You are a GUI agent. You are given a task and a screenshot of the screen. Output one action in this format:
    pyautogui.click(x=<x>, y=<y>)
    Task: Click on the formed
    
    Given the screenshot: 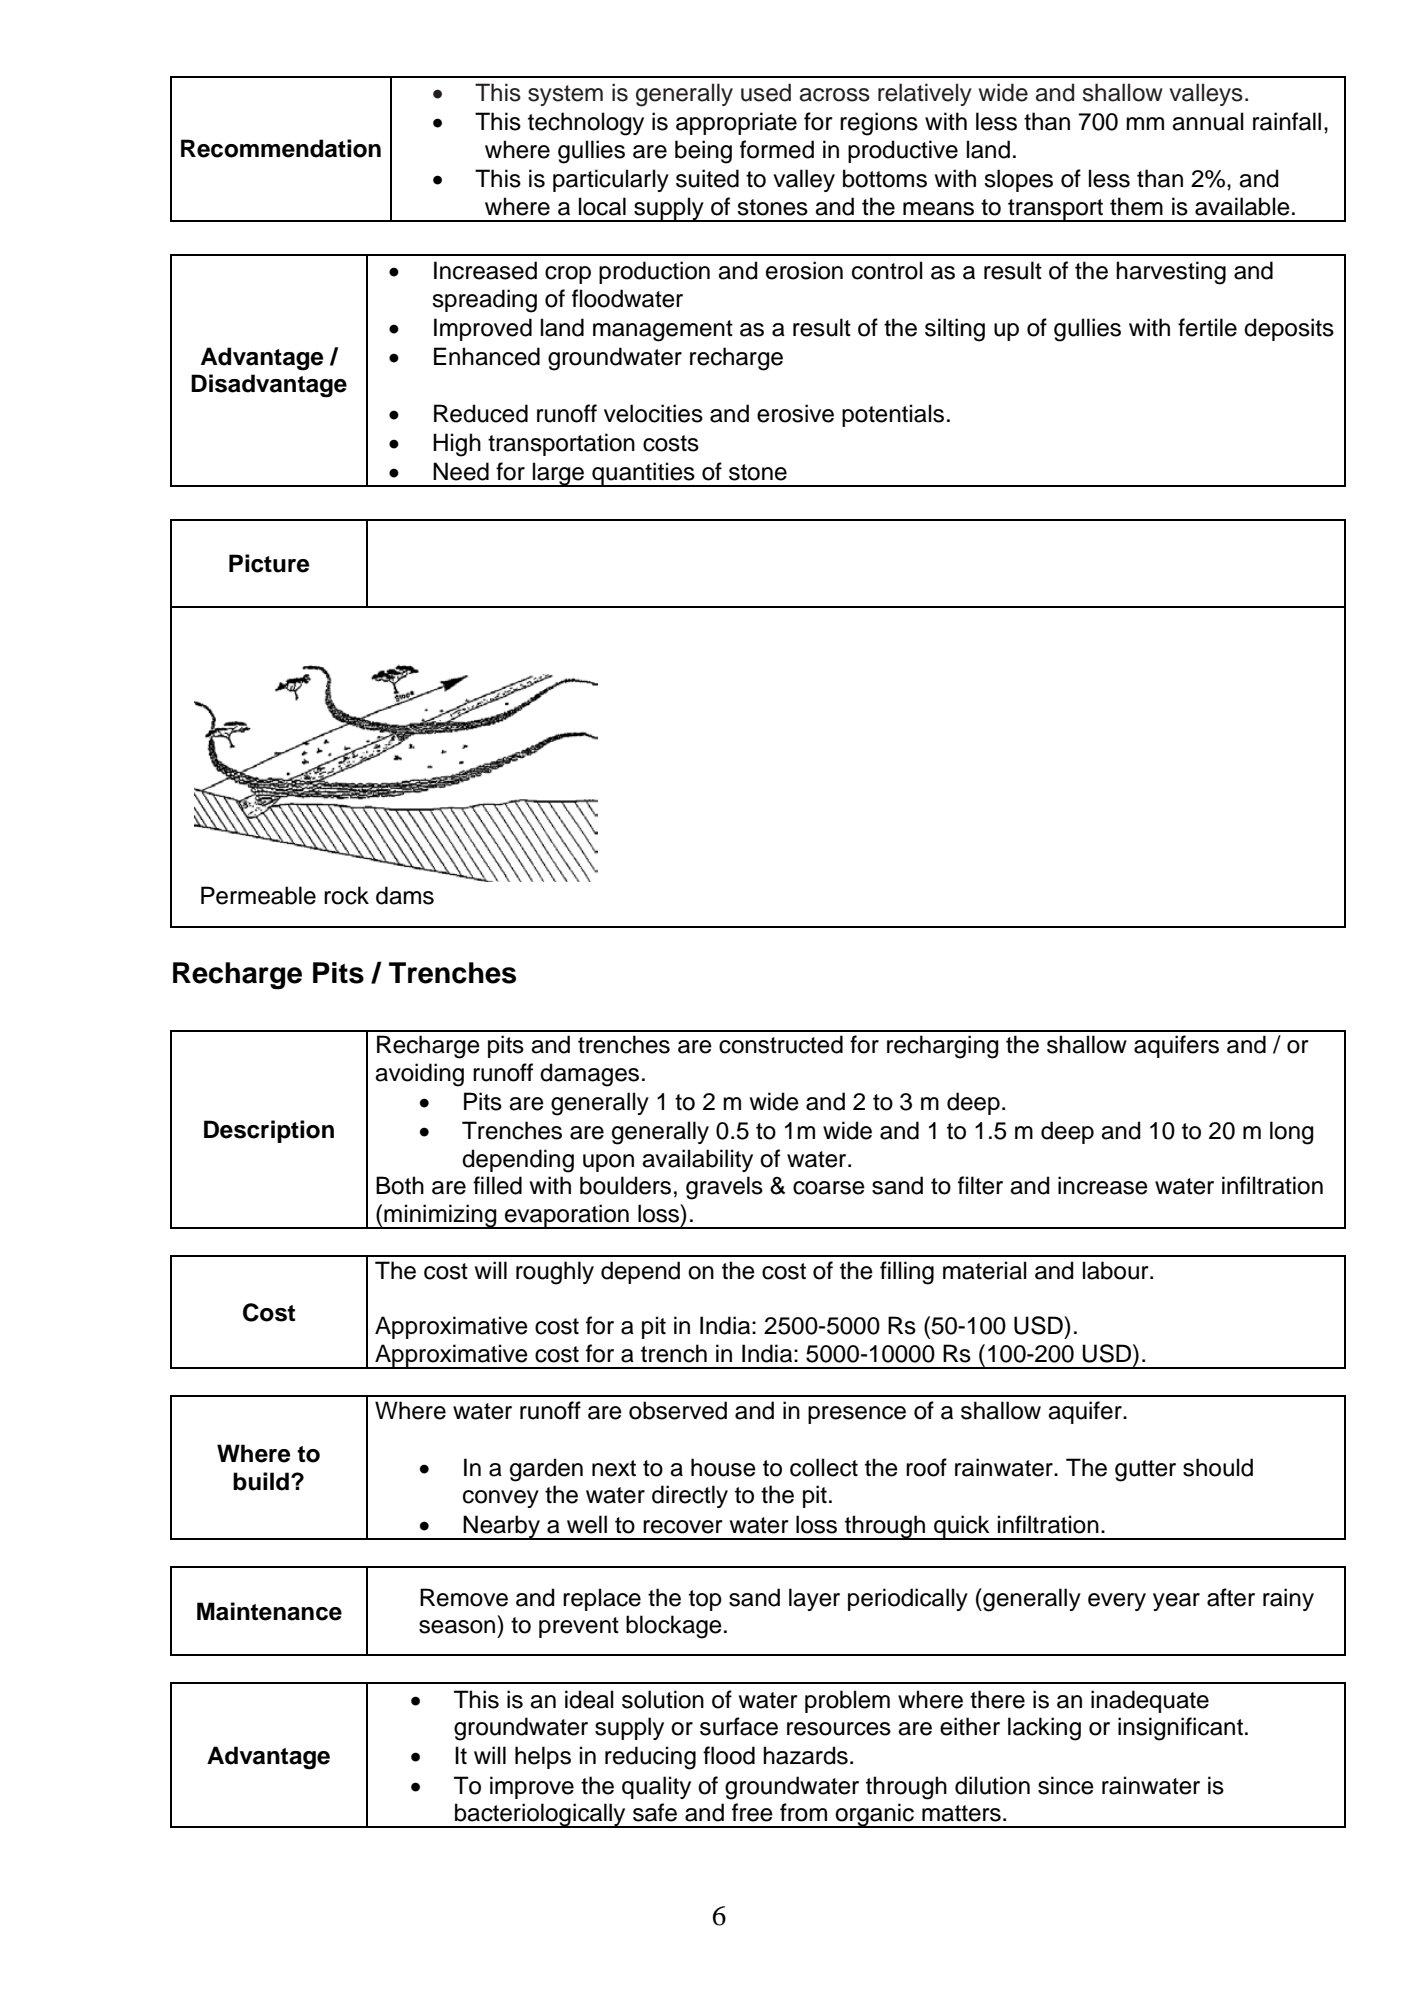 What is the action you would take?
    pyautogui.click(x=777, y=149)
